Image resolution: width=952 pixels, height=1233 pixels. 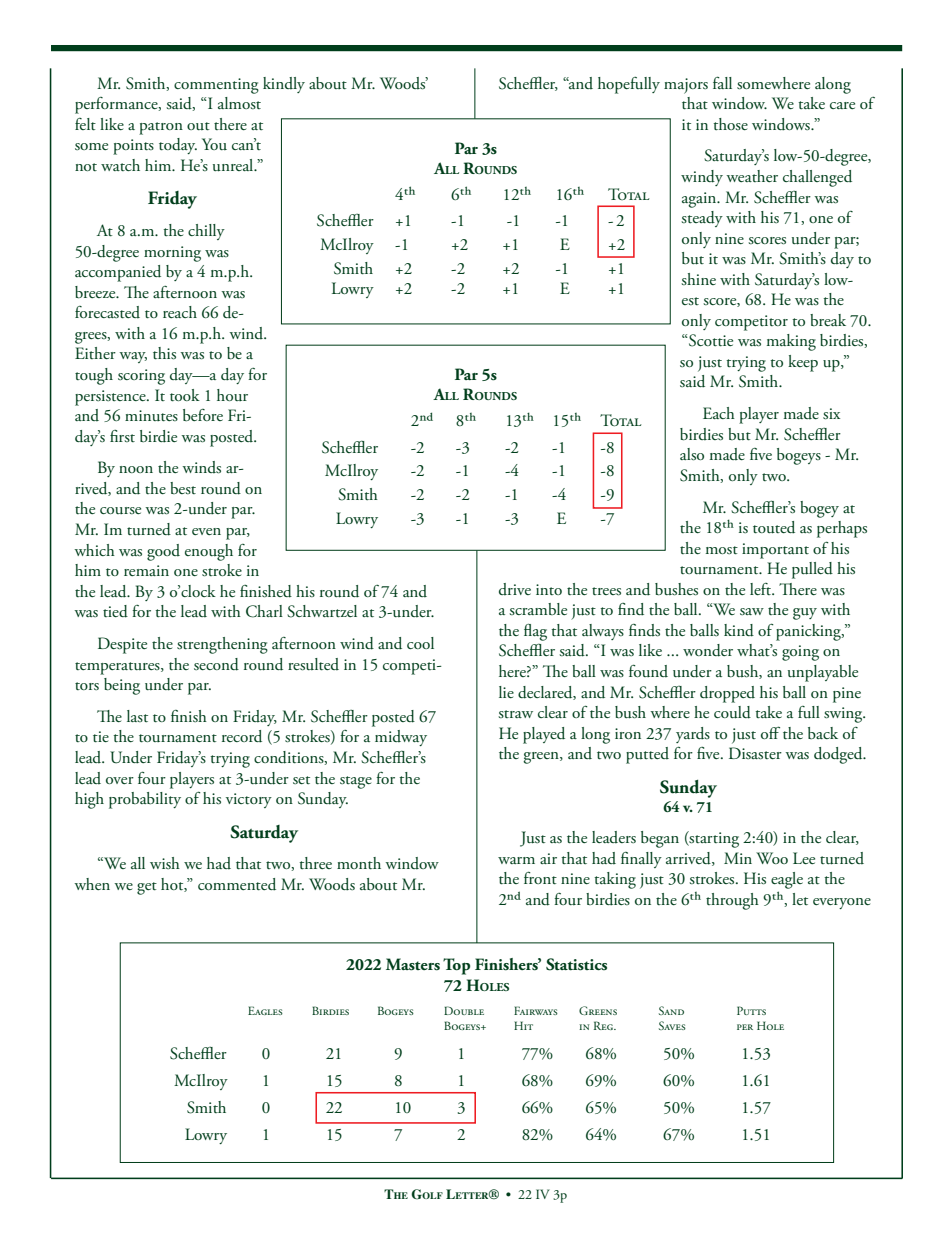 What do you see at coordinates (751, 1010) in the image?
I see `Putts` at bounding box center [751, 1010].
